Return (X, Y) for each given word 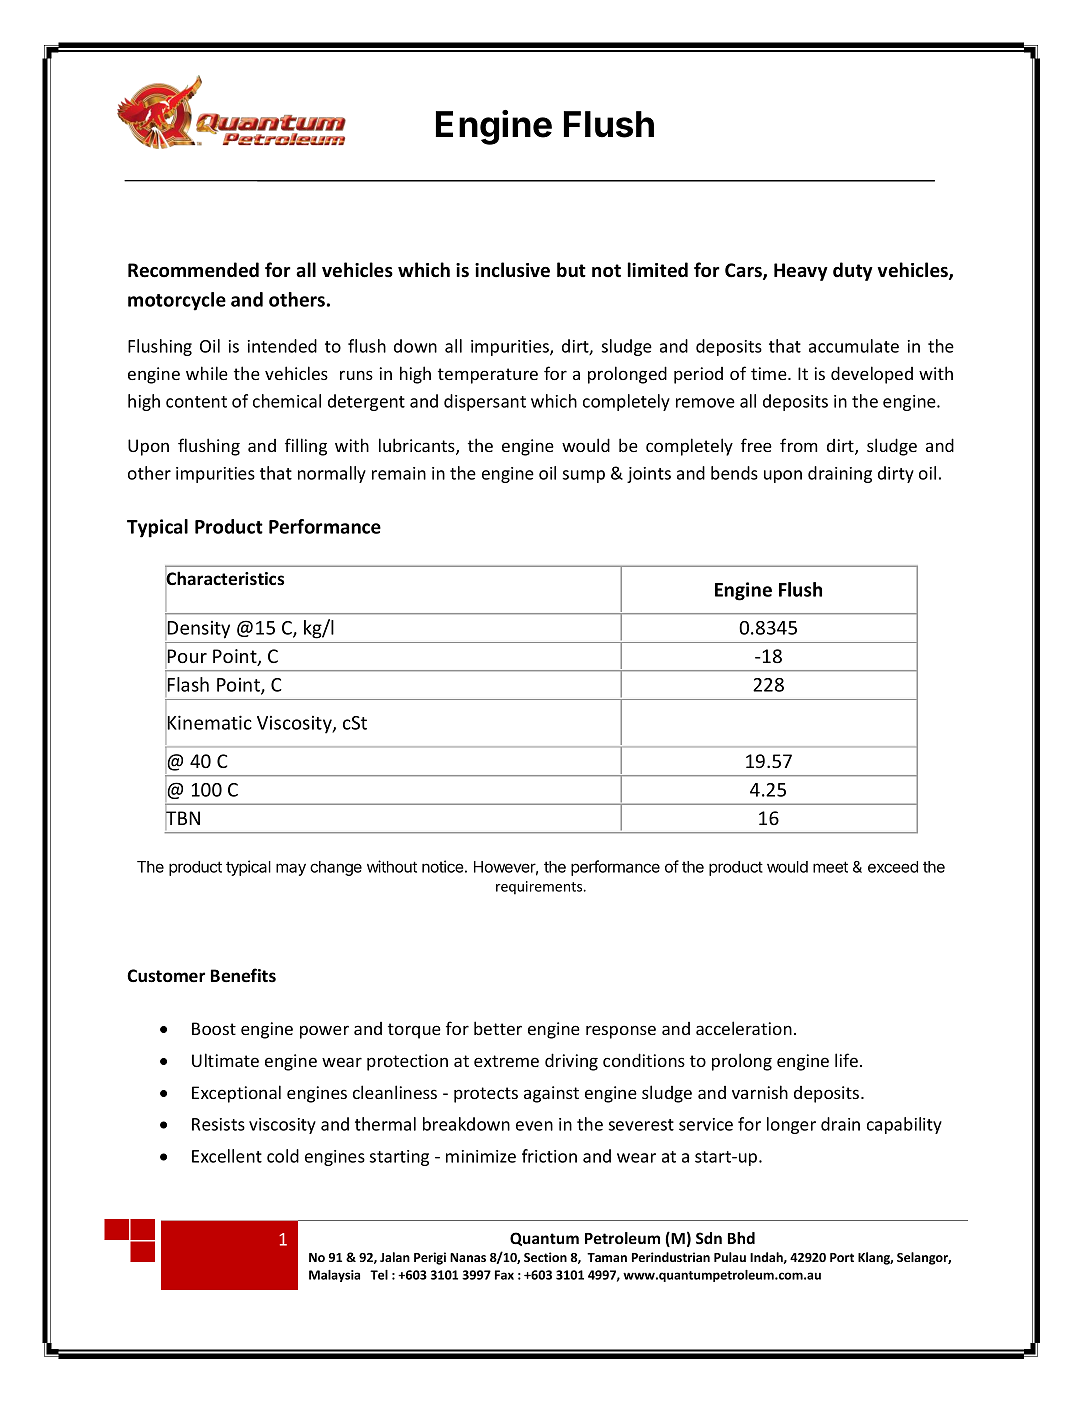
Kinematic (209, 722)
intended (282, 346)
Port (842, 1257)
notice (443, 866)
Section (545, 1257)
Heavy (801, 272)
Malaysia (334, 1276)
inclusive (512, 270)
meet (830, 867)
